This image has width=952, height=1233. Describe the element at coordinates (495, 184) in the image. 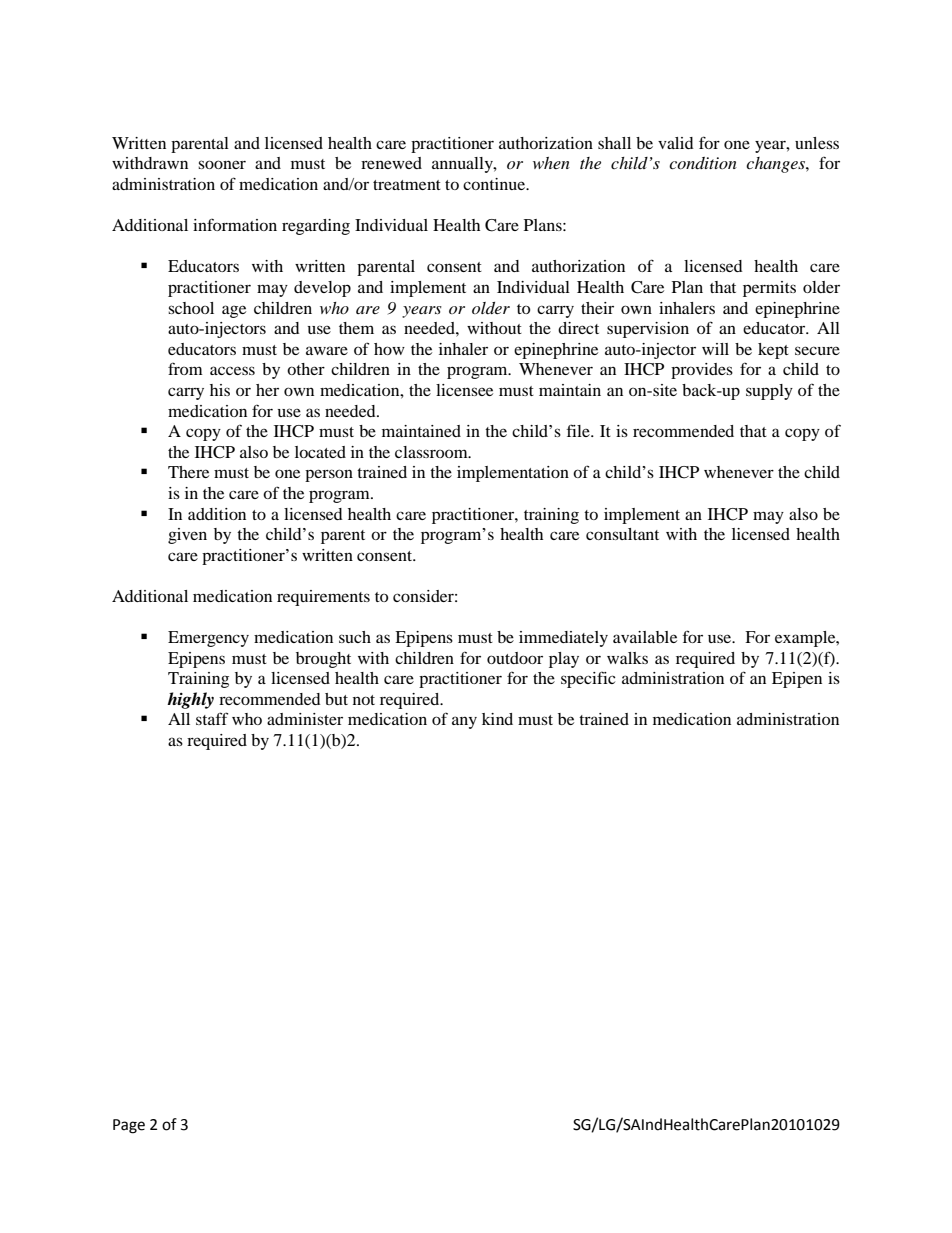

I see `continue` at that location.
